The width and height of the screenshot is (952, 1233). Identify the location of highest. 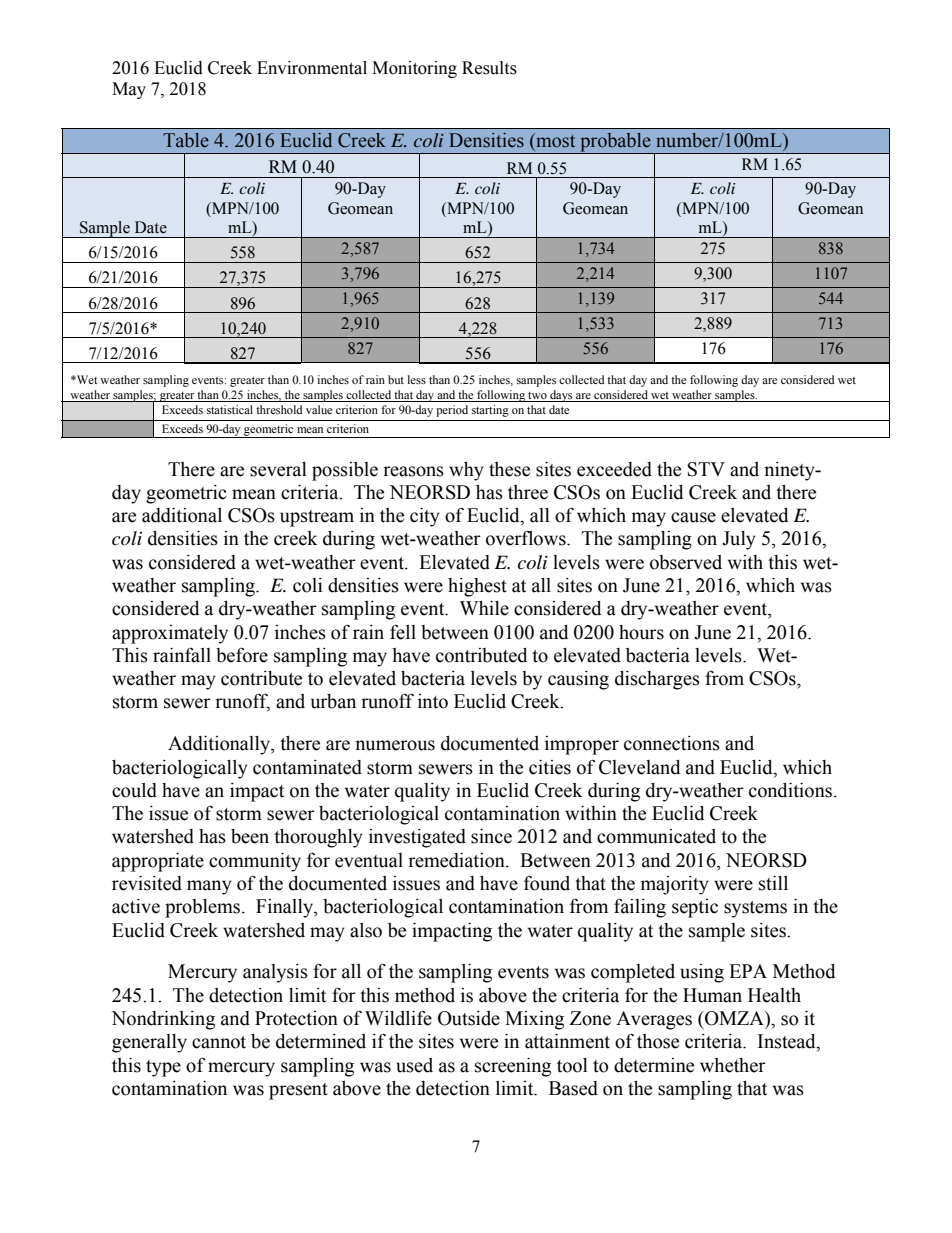
(477, 587).
